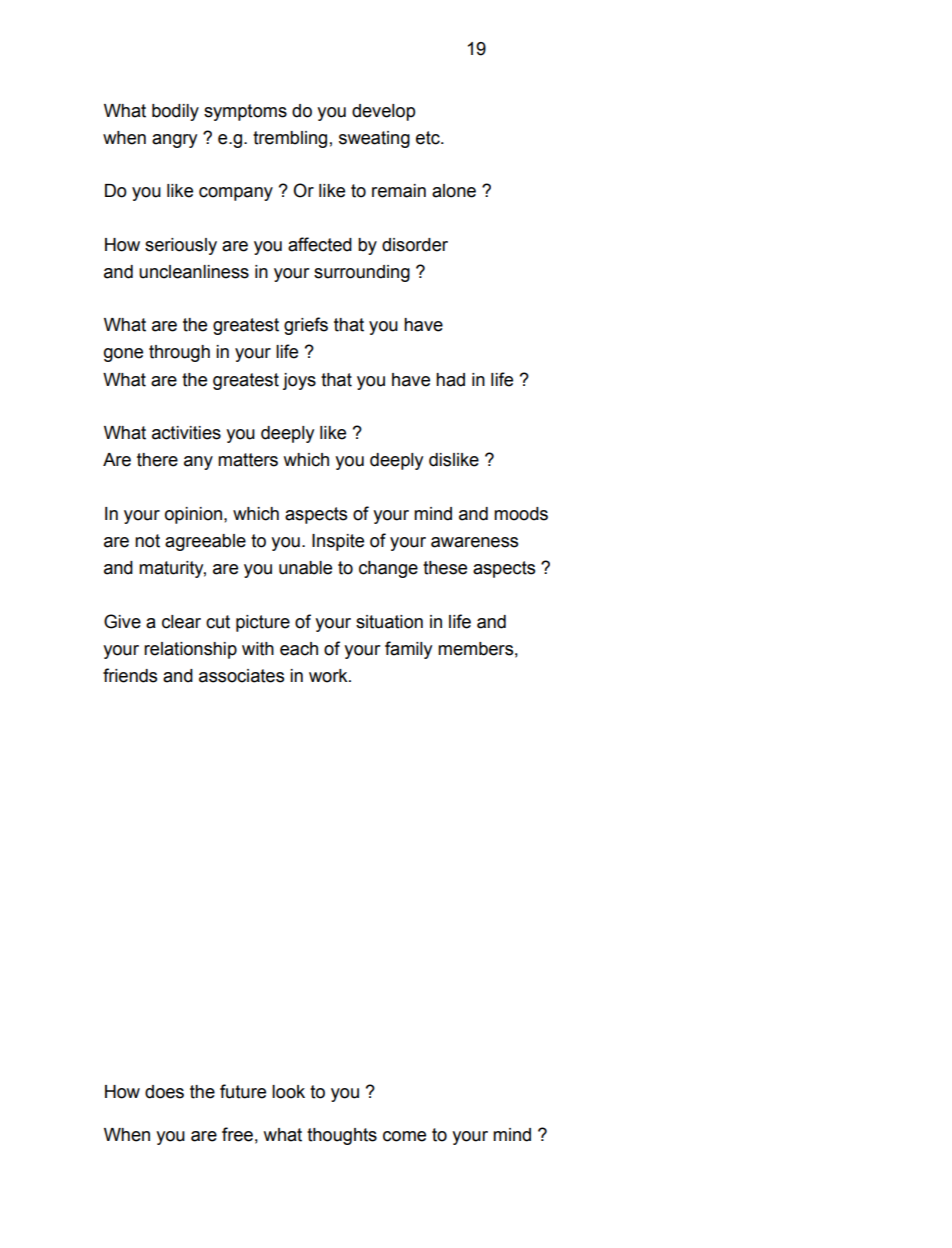  I want to click on thoughts, so click(342, 1136).
